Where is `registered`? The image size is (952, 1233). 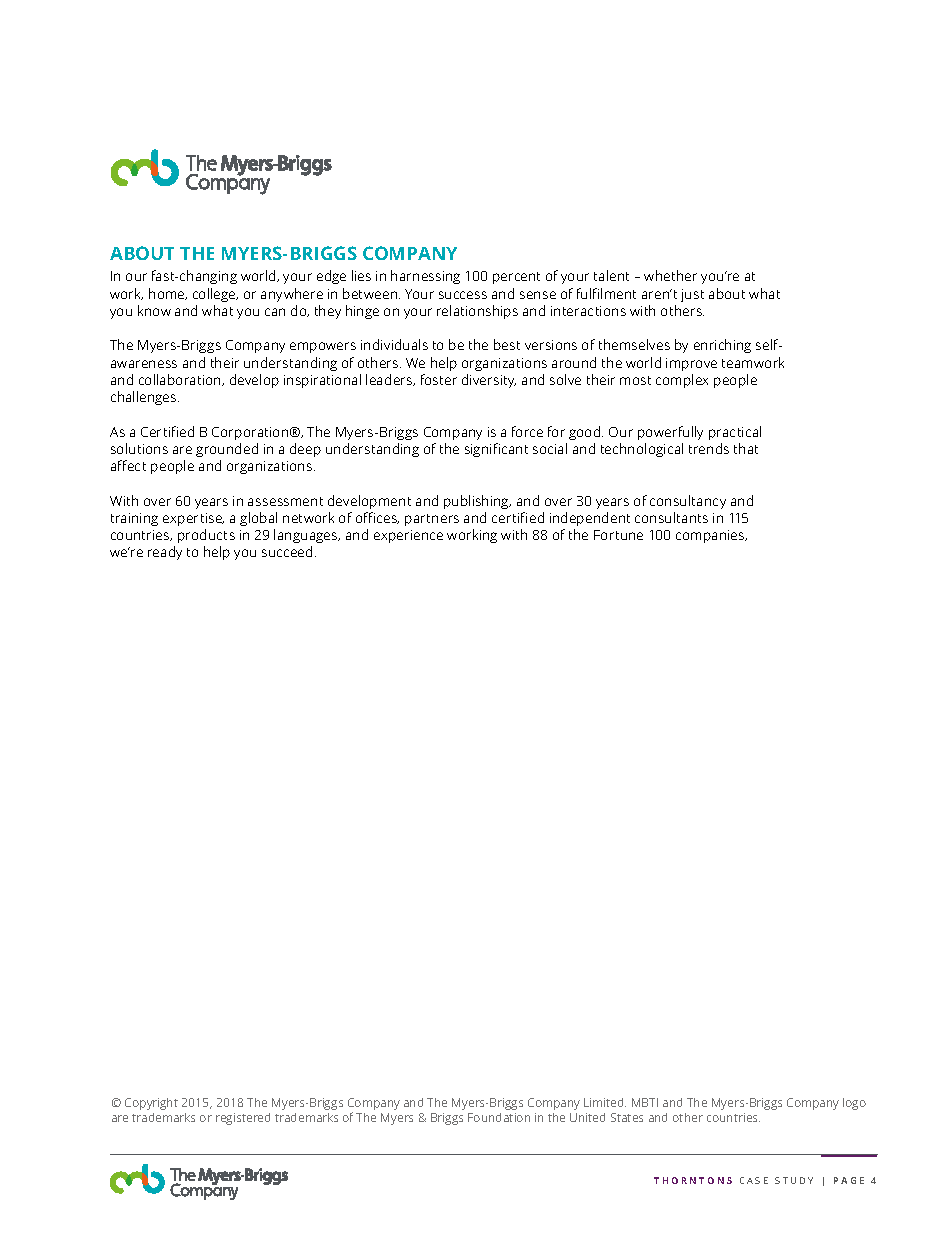
registered is located at coordinates (243, 1119).
